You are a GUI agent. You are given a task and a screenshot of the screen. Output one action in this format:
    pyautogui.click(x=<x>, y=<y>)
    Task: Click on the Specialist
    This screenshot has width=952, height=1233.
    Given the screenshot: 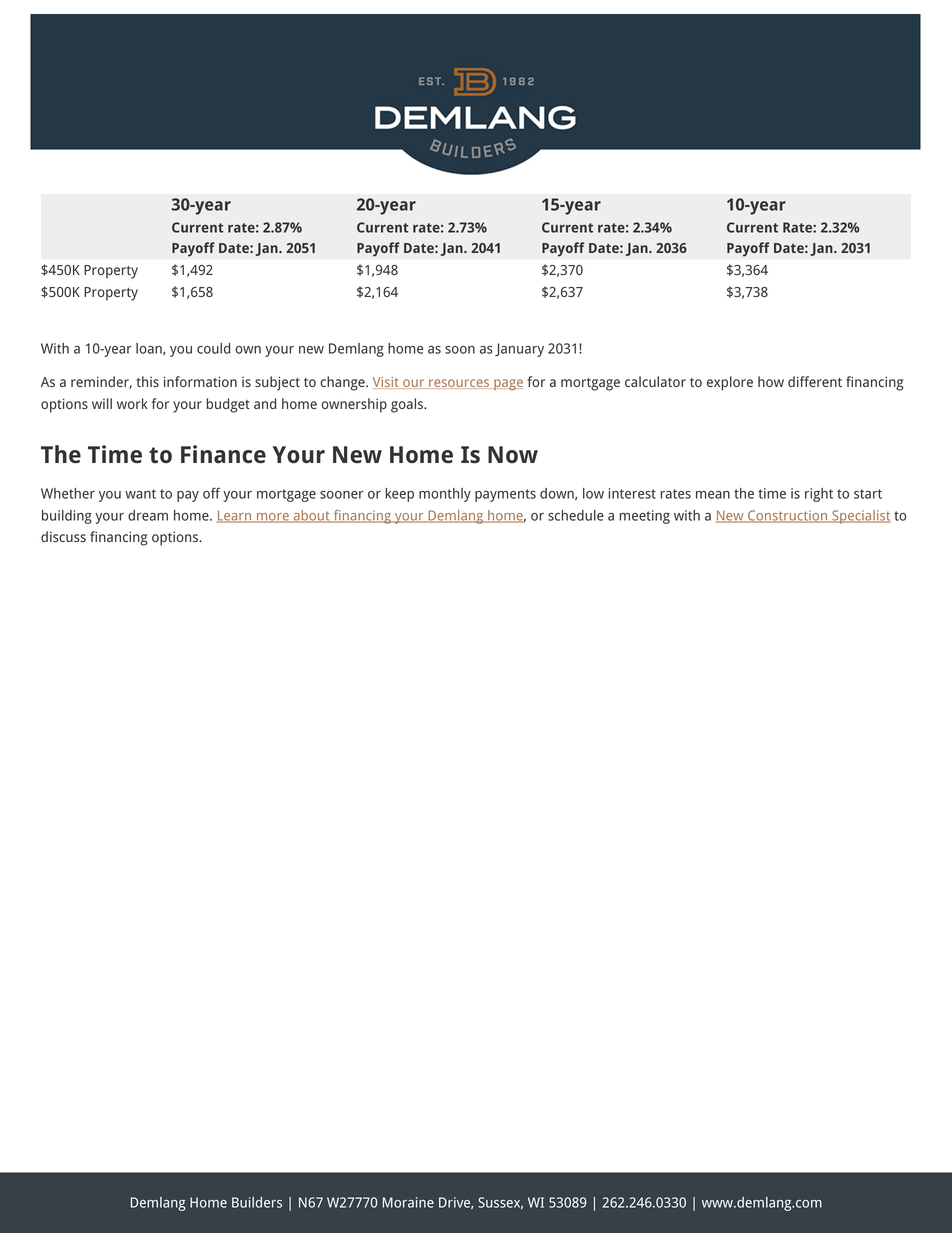 What is the action you would take?
    pyautogui.click(x=860, y=517)
